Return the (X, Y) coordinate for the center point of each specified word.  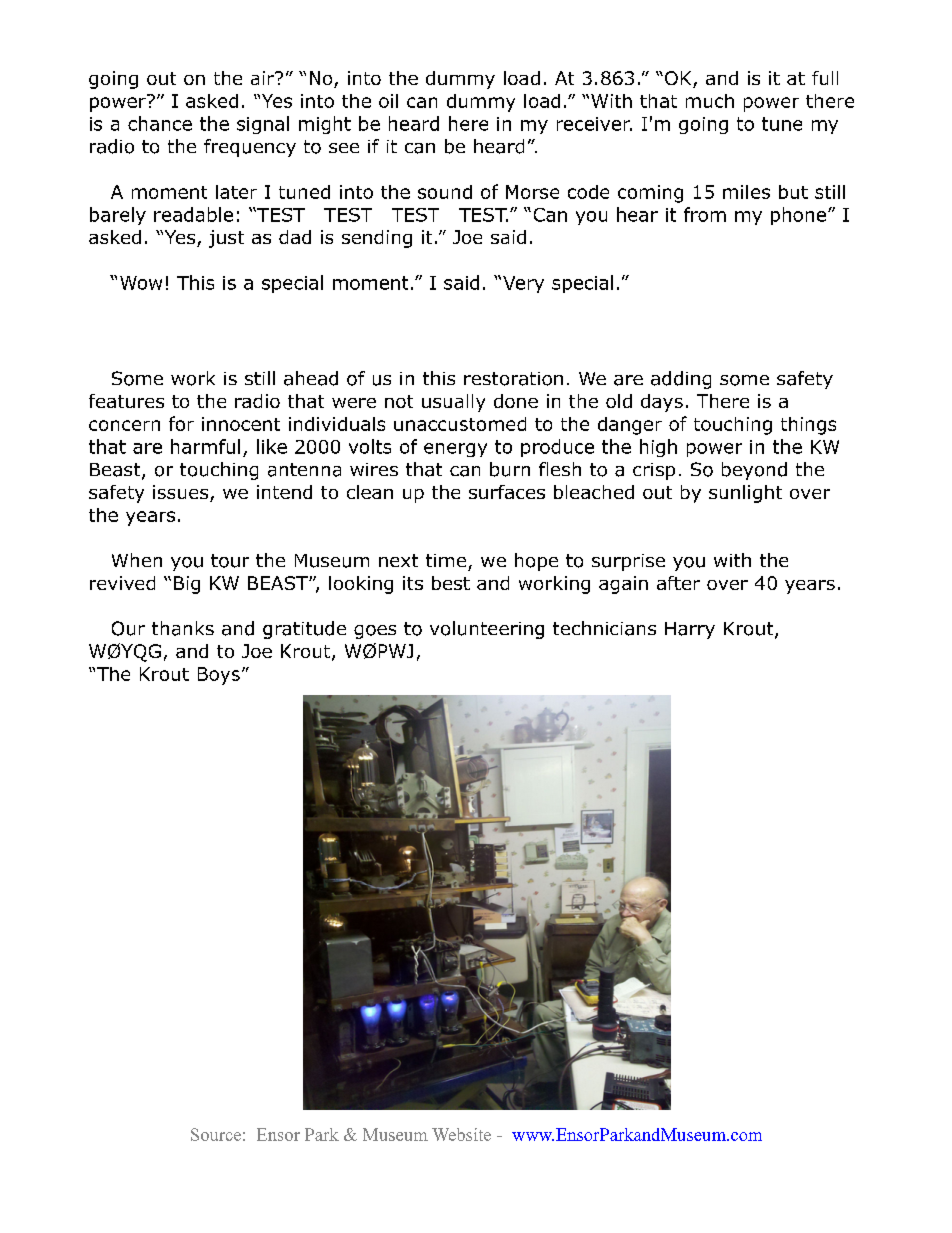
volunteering (487, 630)
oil (388, 101)
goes (375, 632)
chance (160, 123)
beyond (754, 471)
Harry (690, 630)
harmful (205, 446)
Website (461, 1134)
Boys (219, 676)
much (710, 101)
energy (455, 450)
